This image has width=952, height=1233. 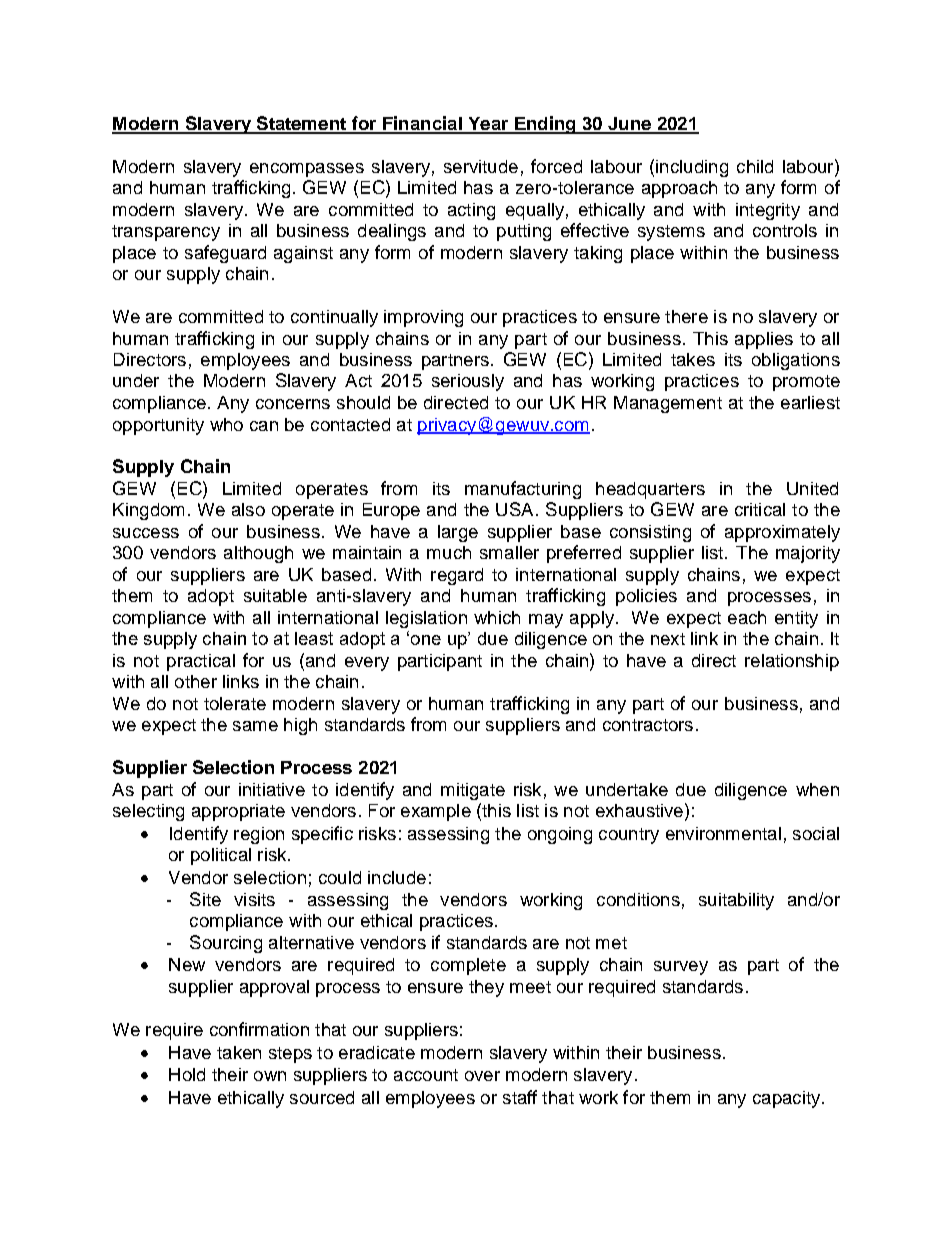 I want to click on servitude, so click(x=481, y=166).
